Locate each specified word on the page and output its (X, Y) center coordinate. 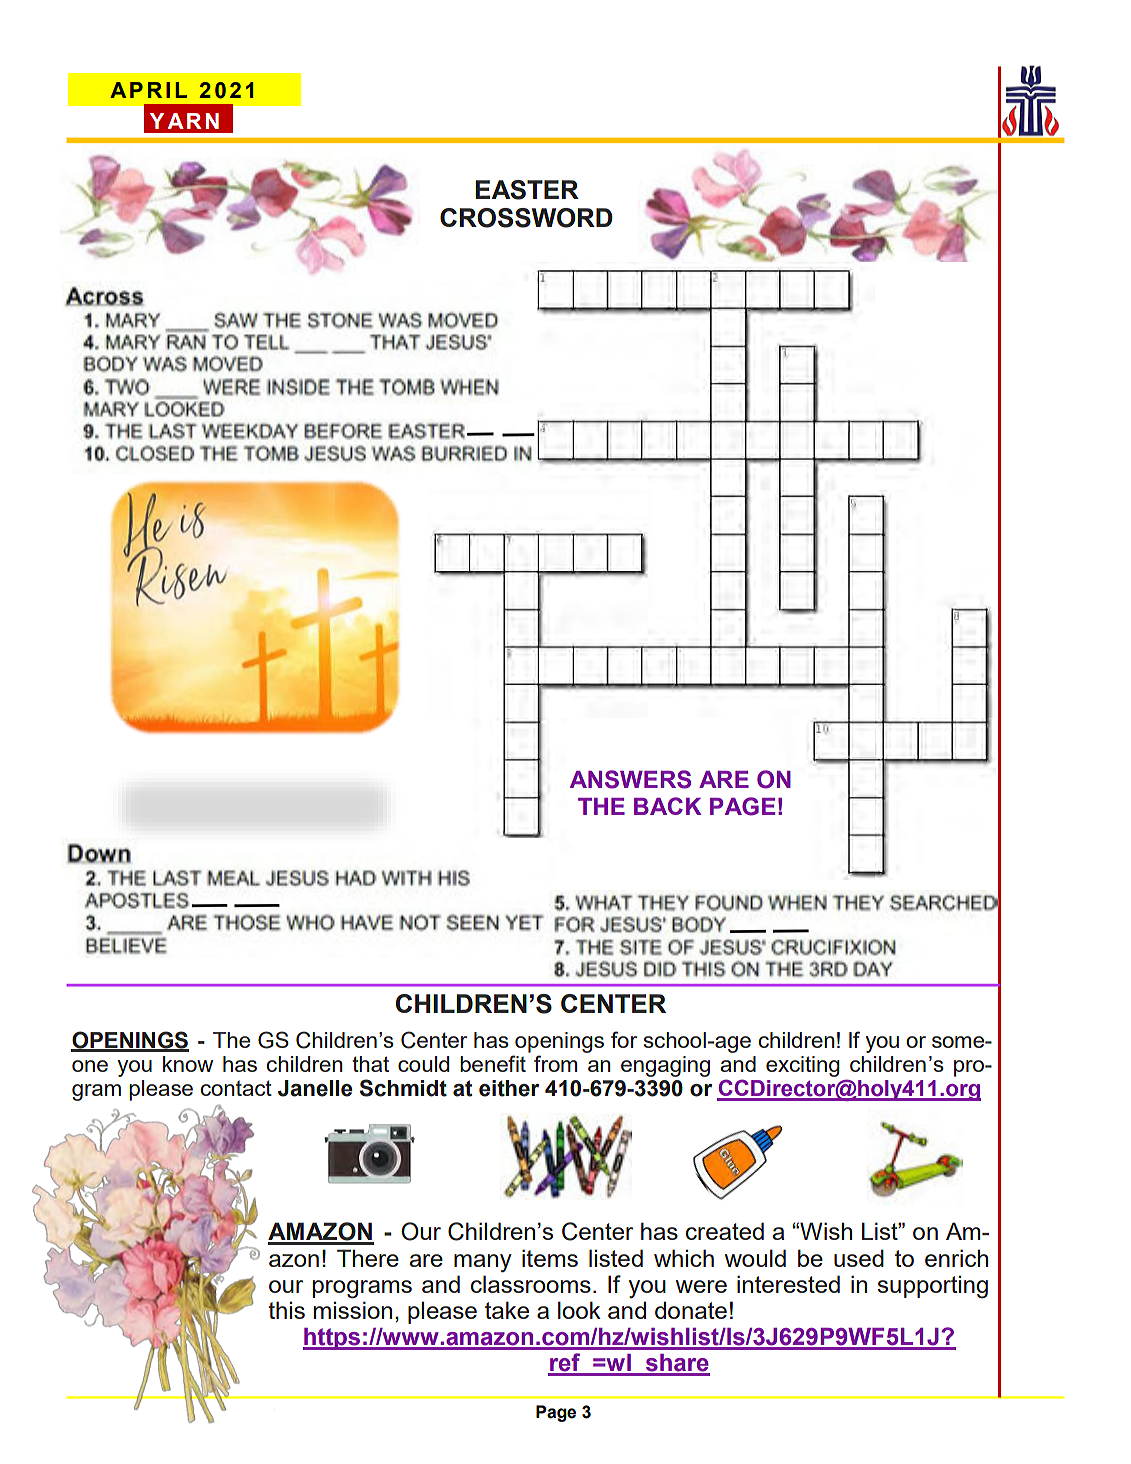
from (555, 1063)
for (624, 1039)
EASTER (527, 190)
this (286, 1310)
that (370, 1064)
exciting (803, 1066)
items (550, 1258)
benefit (493, 1063)
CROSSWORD (526, 218)
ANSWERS (630, 779)
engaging (665, 1066)
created (725, 1231)
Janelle (315, 1088)
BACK (668, 806)
